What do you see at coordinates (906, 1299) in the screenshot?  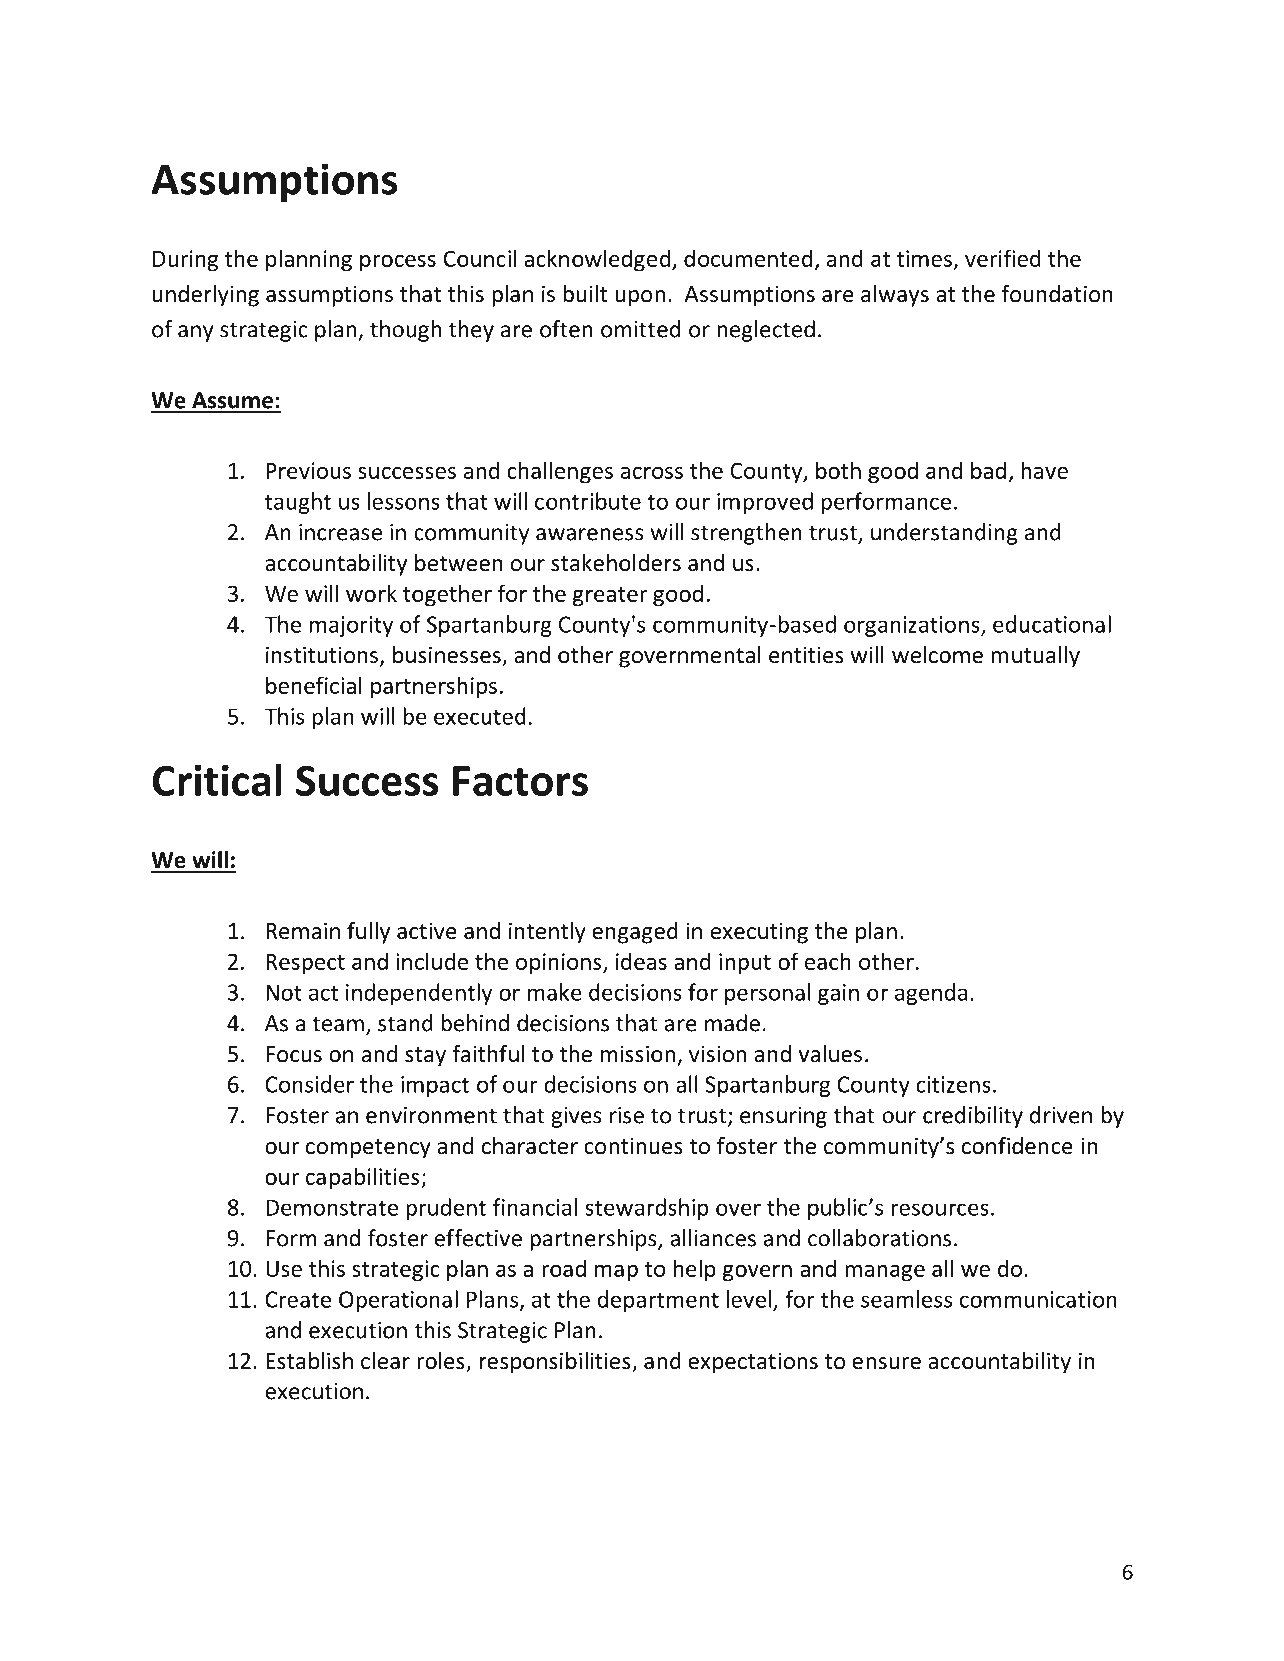 I see `seamless` at bounding box center [906, 1299].
